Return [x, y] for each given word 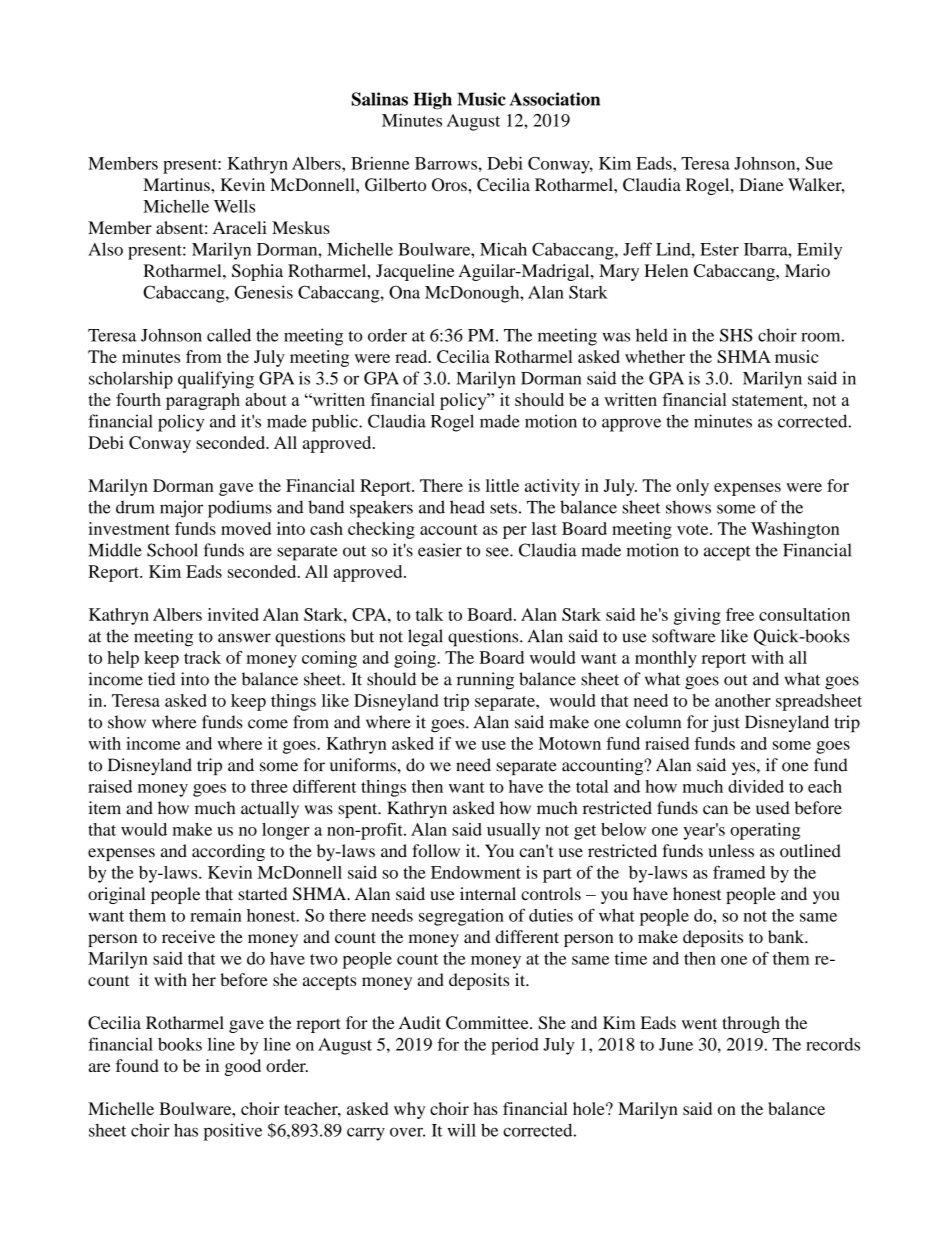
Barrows [446, 163]
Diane [761, 184]
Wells [234, 206]
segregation [461, 917]
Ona [404, 292]
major [181, 509]
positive [233, 1132]
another [743, 700]
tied [161, 679]
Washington [795, 530]
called [229, 335]
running [485, 681]
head [467, 507]
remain [216, 915]
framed [739, 872]
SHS [736, 335]
